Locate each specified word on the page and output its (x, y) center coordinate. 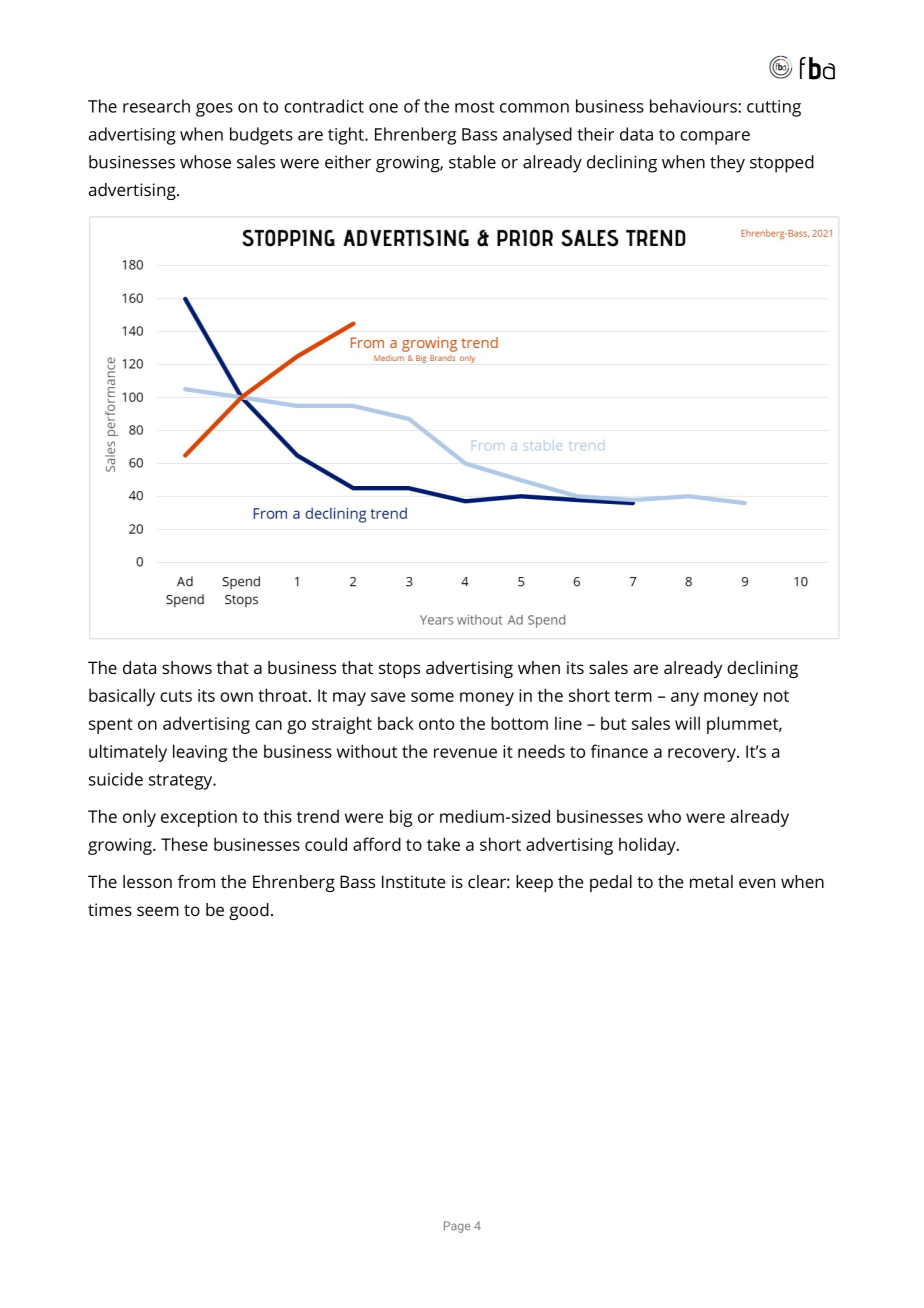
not (776, 696)
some (432, 697)
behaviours (694, 106)
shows (187, 667)
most (474, 107)
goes (214, 110)
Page (457, 1227)
